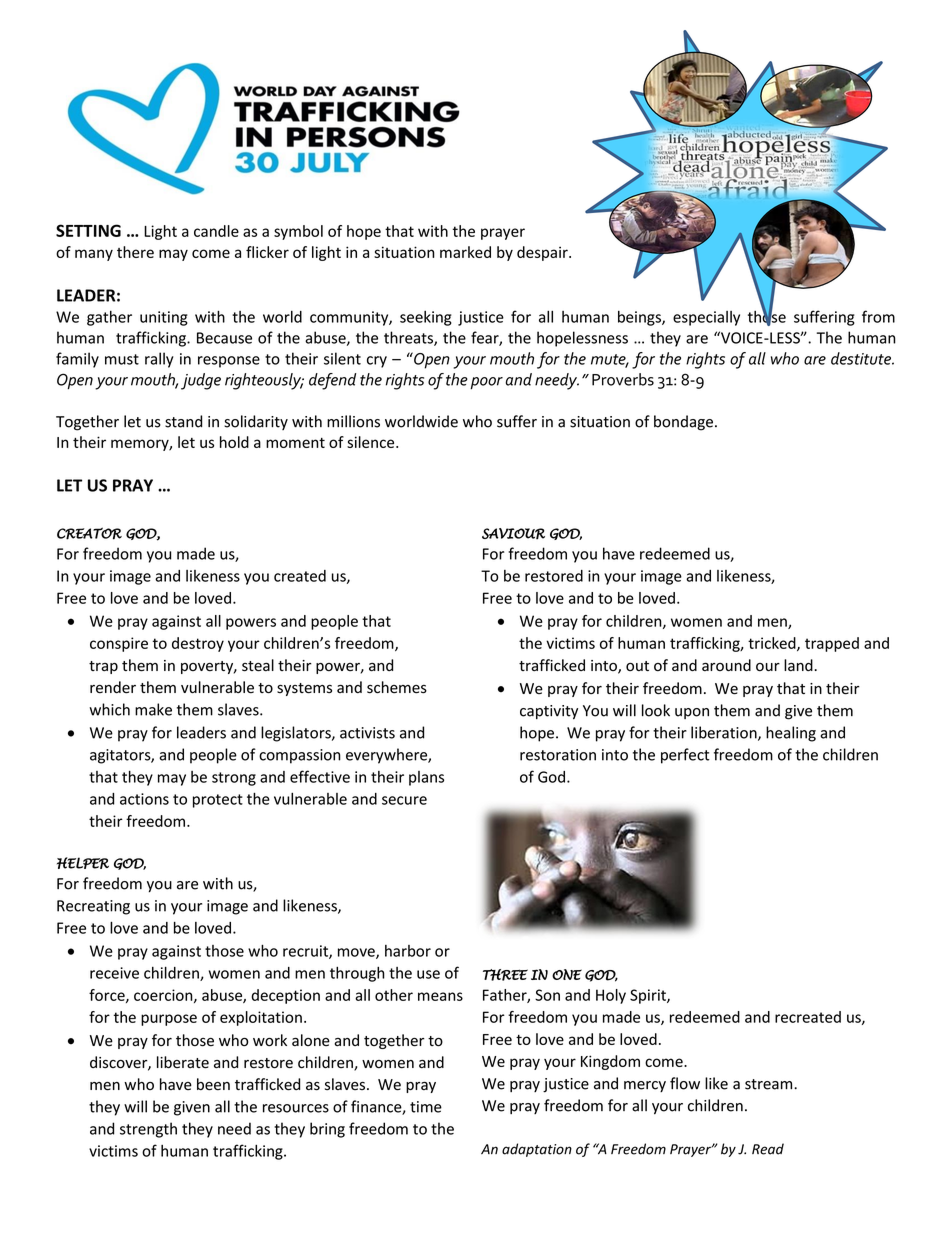  Describe the element at coordinates (426, 1107) in the document. I see `time` at that location.
